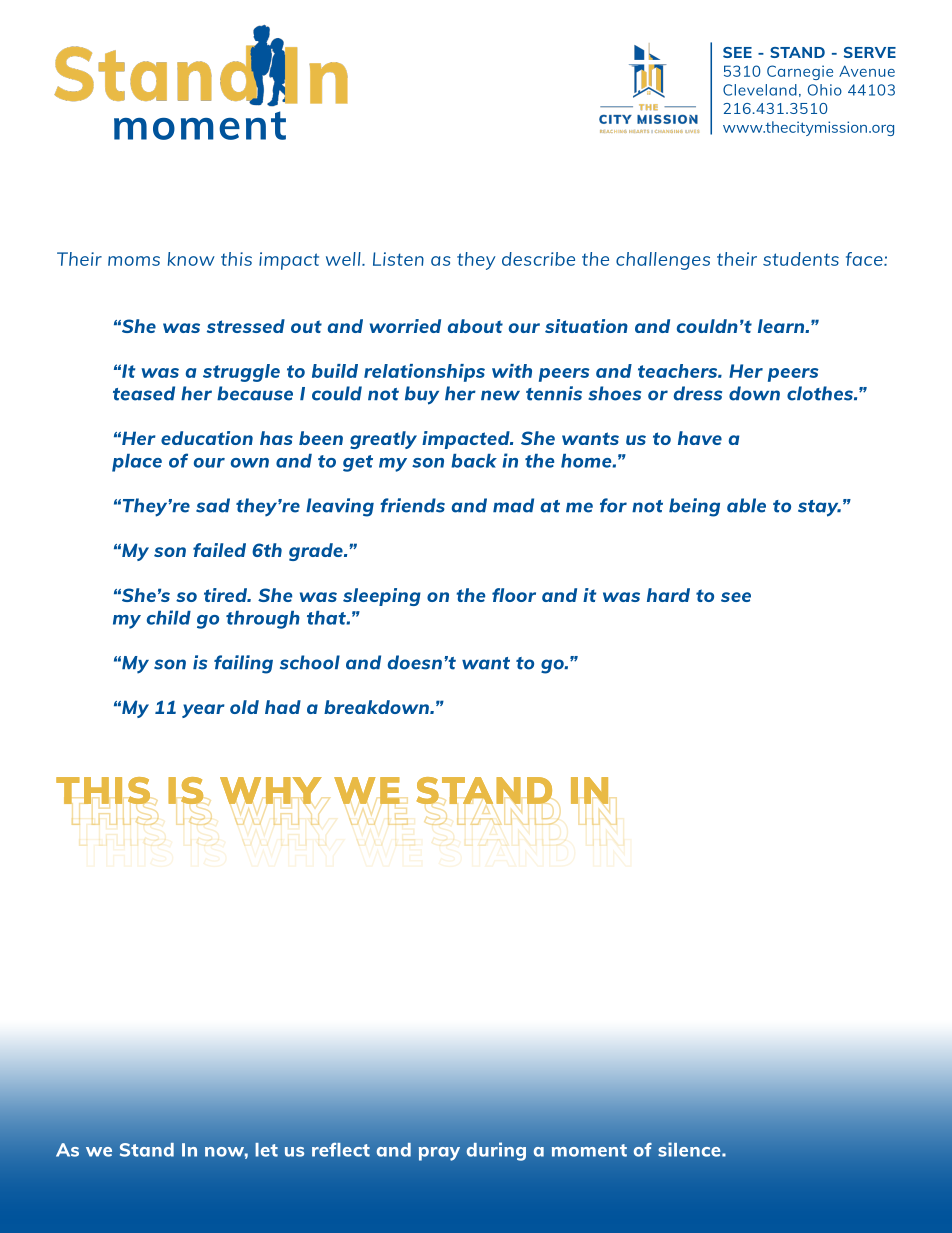  What do you see at coordinates (825, 90) in the screenshot?
I see `Ohio` at bounding box center [825, 90].
